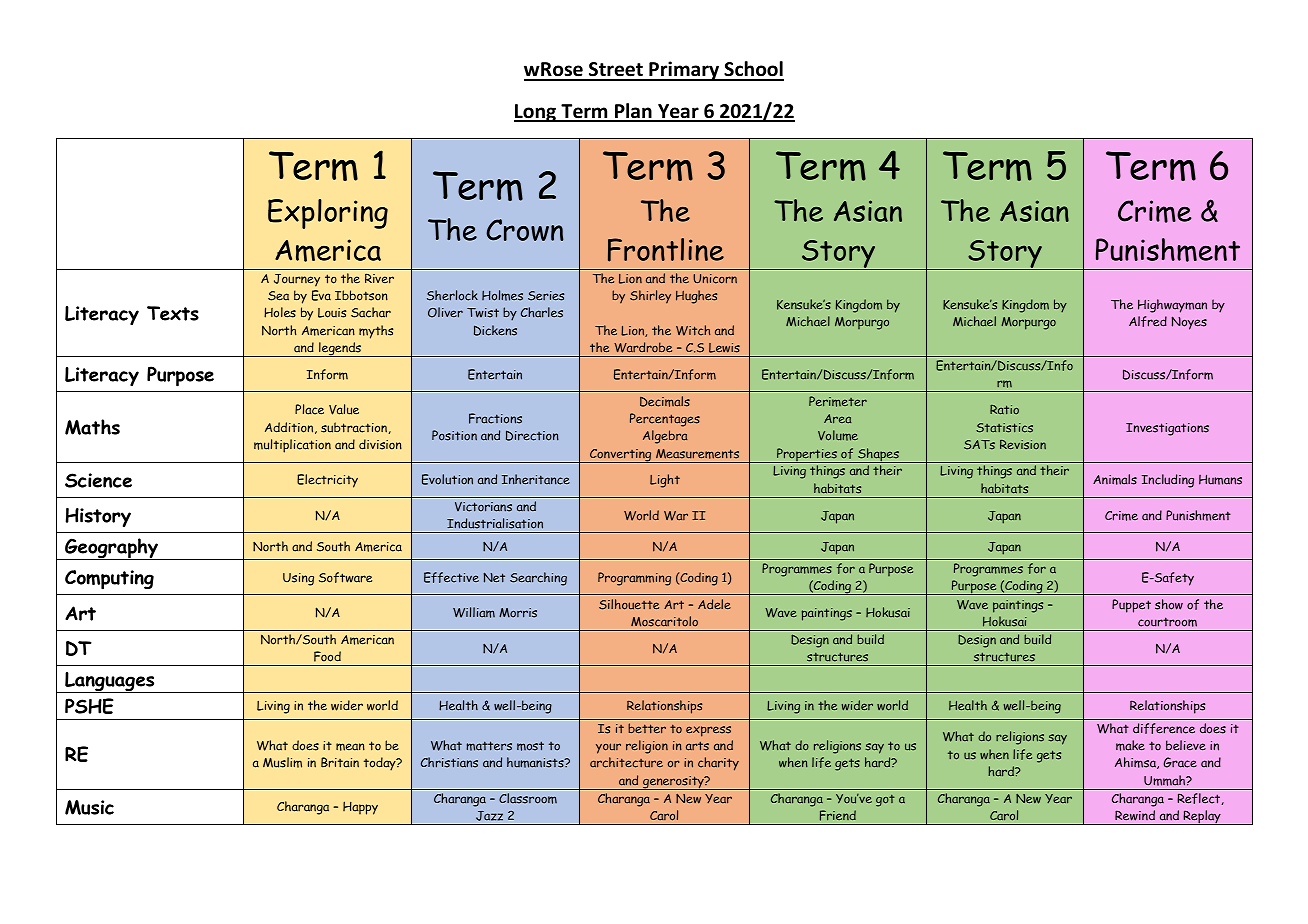 The height and width of the page is (924, 1308). I want to click on Rewind, so click(1135, 815).
